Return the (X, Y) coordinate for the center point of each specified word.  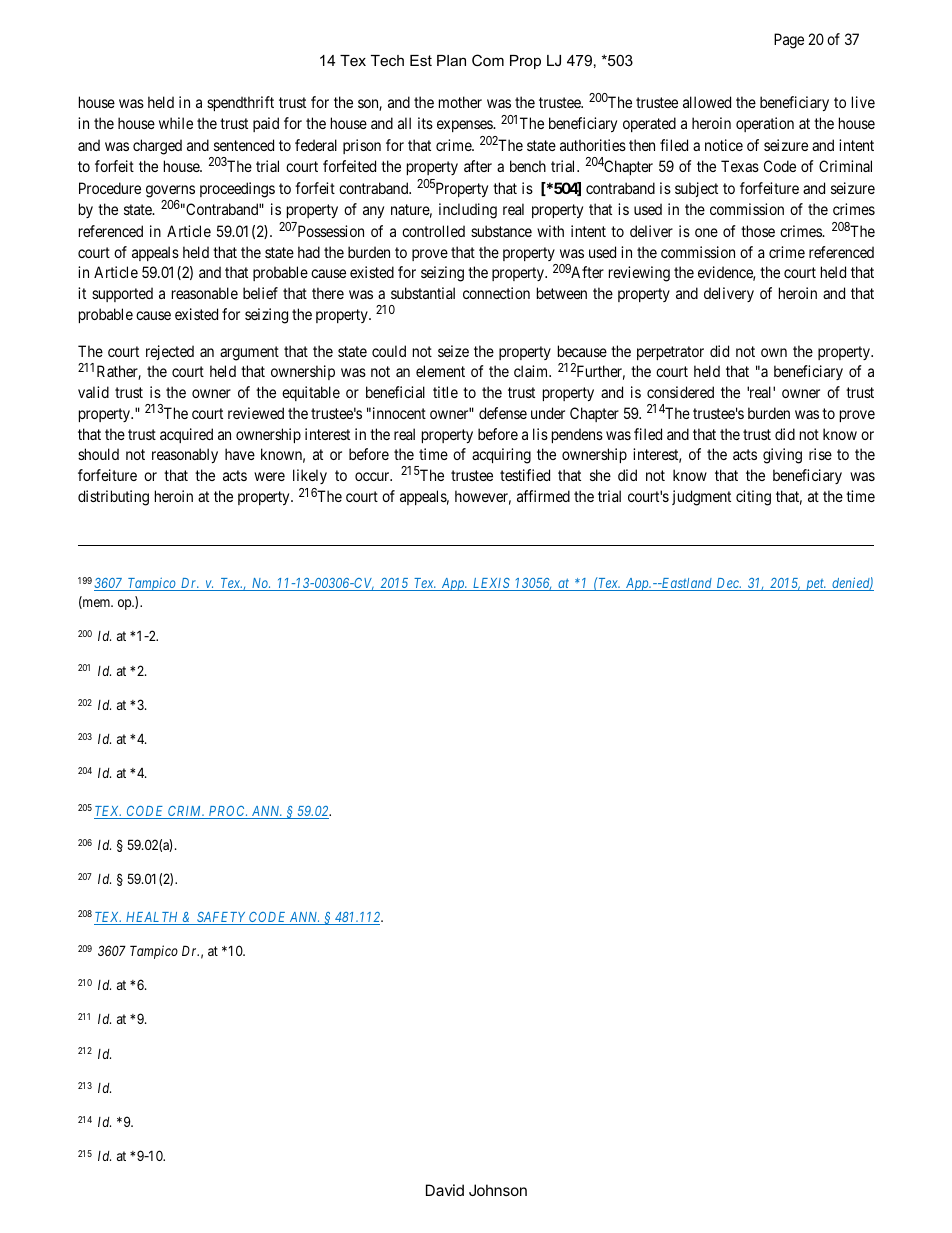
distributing (113, 498)
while (176, 123)
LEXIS (491, 584)
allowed (707, 102)
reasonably (185, 455)
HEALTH (152, 918)
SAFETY (221, 918)
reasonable (205, 293)
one (706, 232)
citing (753, 498)
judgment (701, 498)
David (445, 1190)
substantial (423, 293)
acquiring (501, 456)
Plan (451, 60)
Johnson (498, 1190)
